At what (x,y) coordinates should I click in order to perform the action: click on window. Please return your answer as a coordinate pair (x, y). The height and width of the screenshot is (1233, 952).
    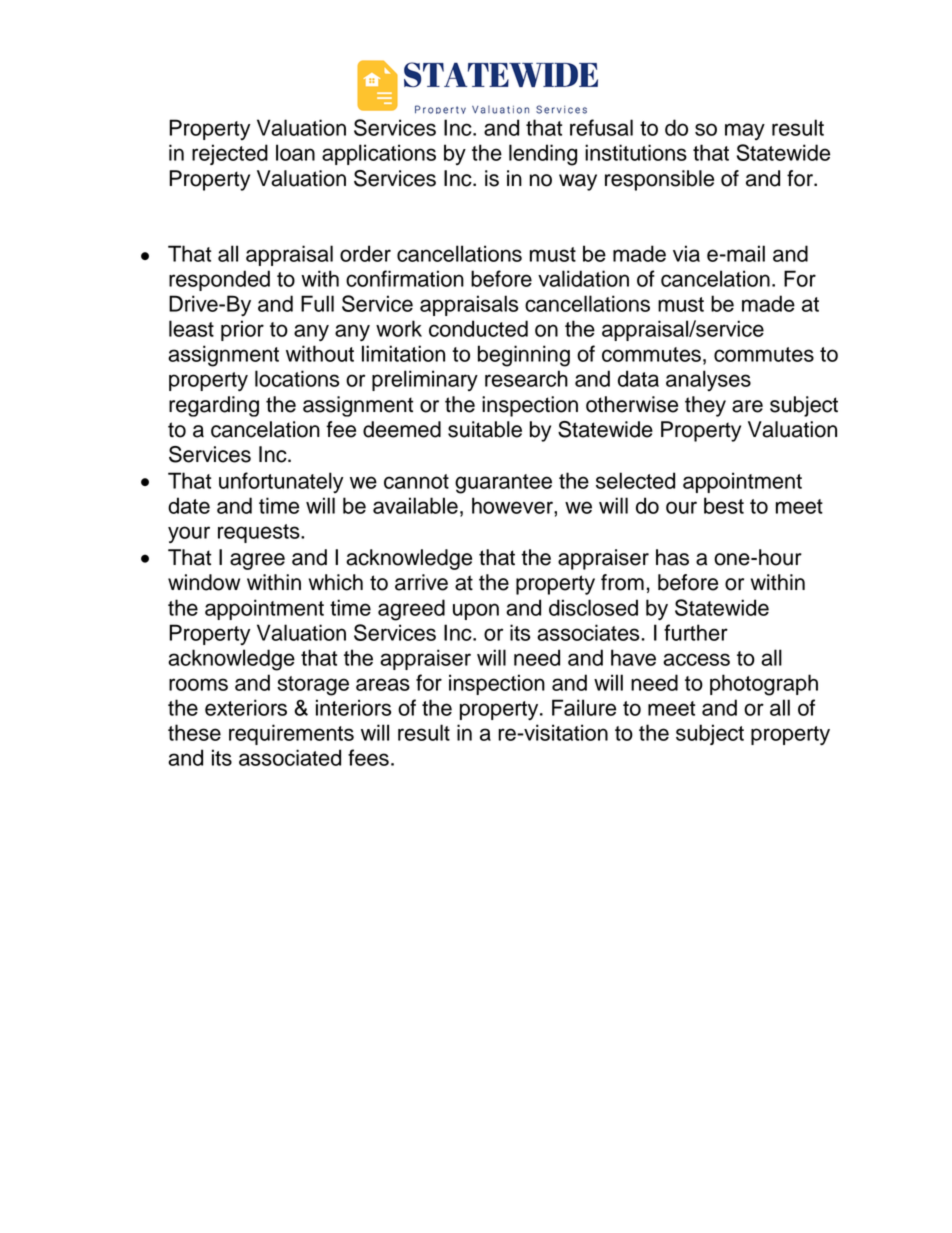
    Looking at the image, I should click on (204, 582).
